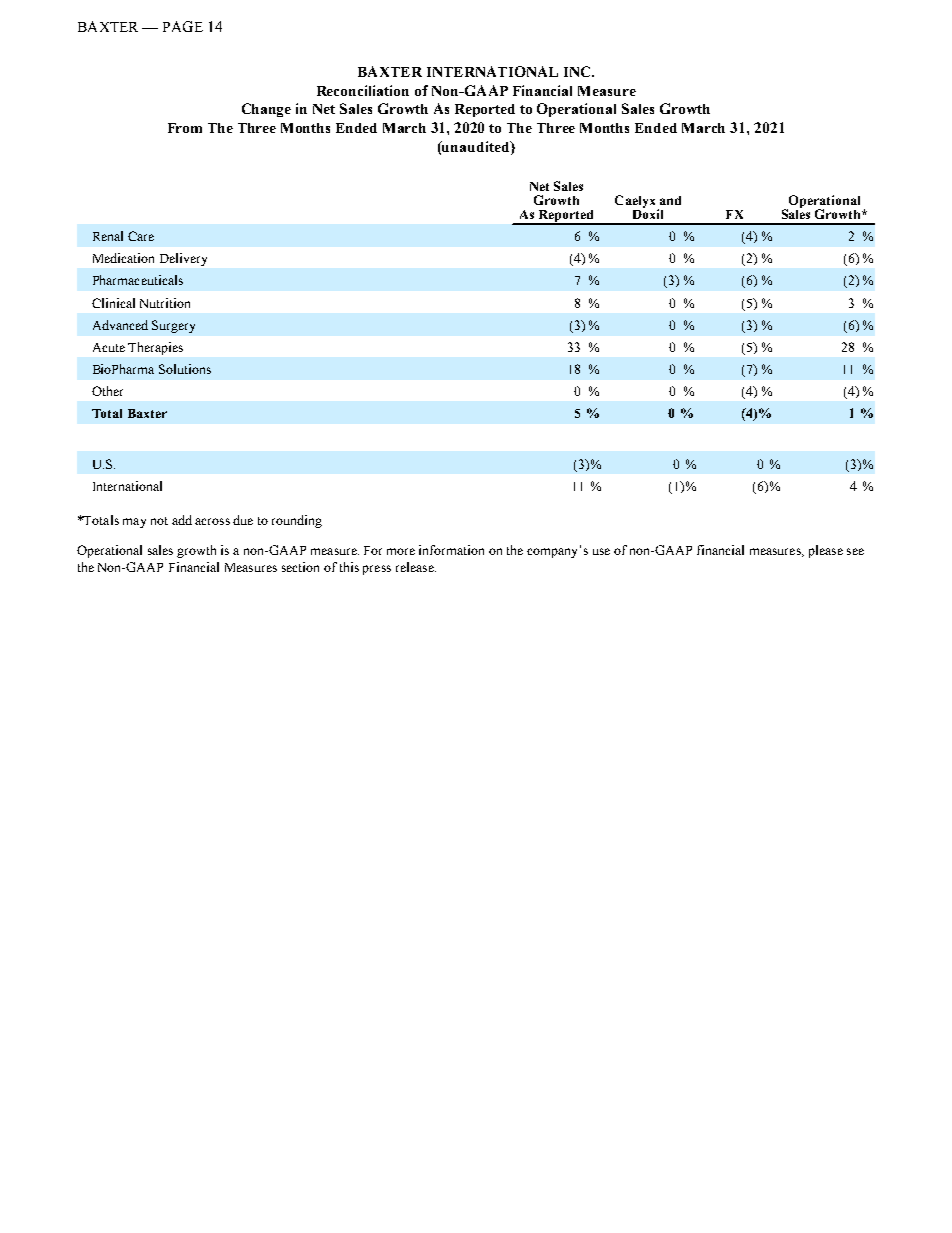 The image size is (952, 1233). What do you see at coordinates (173, 326) in the document?
I see `Surgery` at bounding box center [173, 326].
